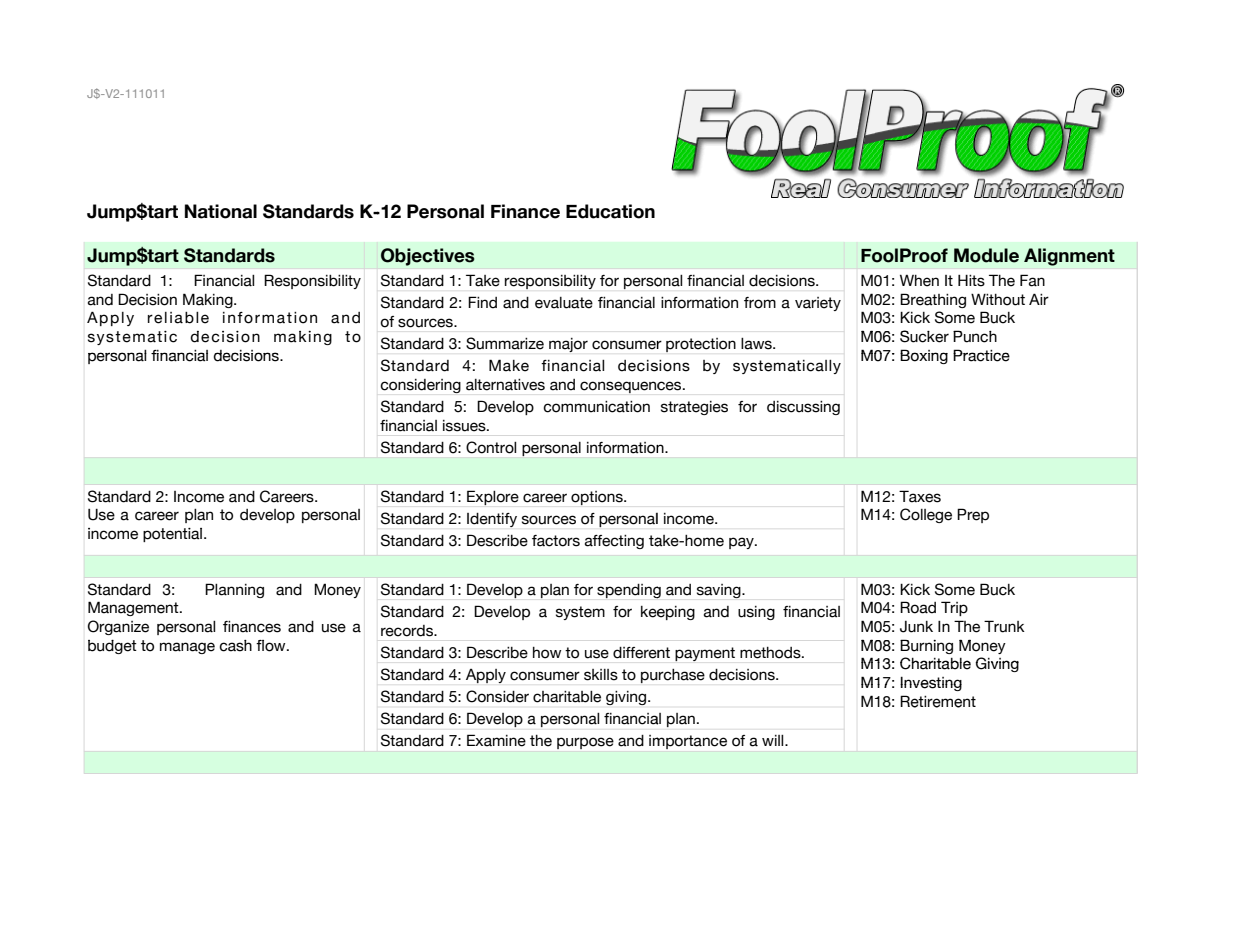 This screenshot has height=952, width=1233. I want to click on will, so click(774, 740).
